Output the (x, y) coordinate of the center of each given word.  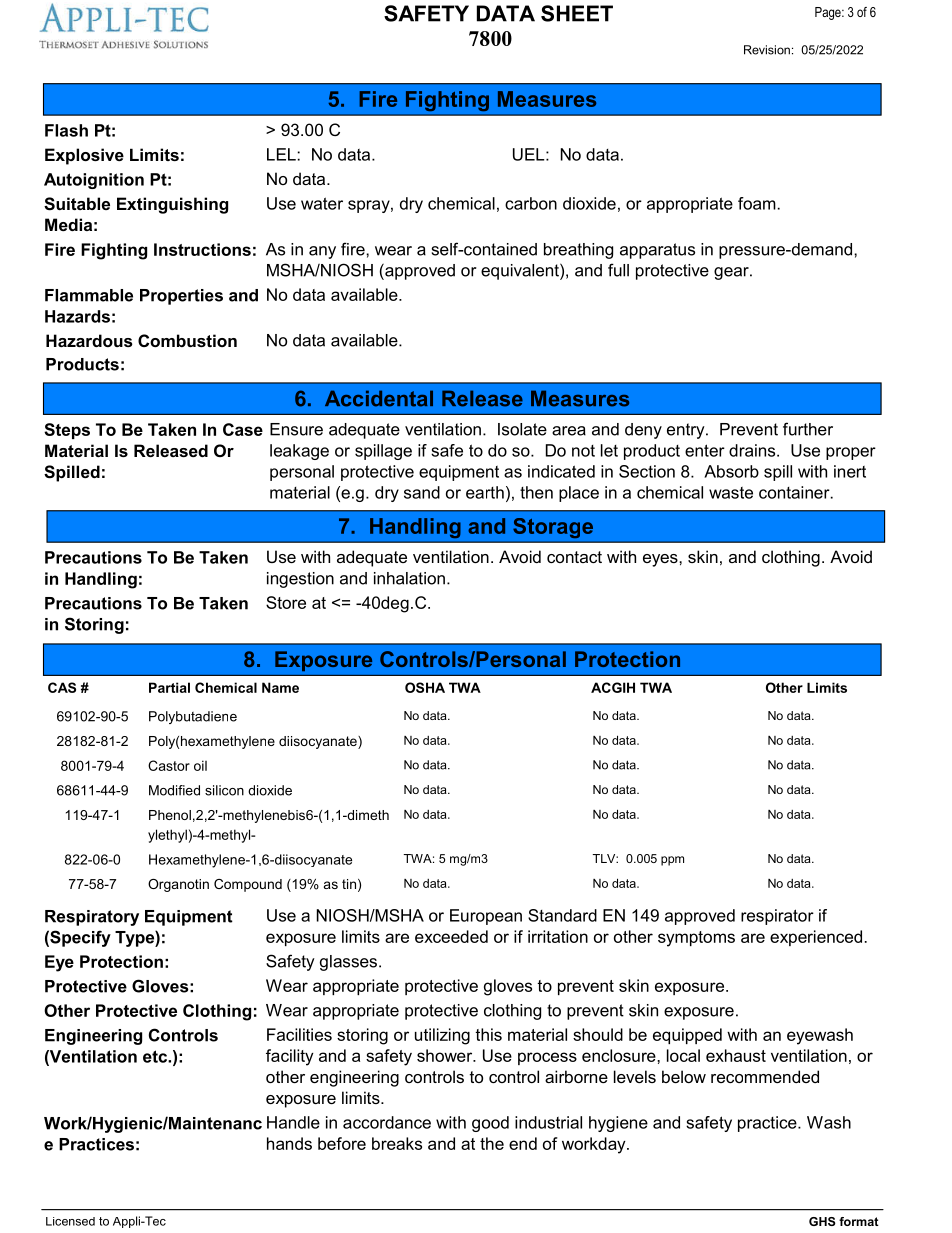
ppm (672, 861)
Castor (169, 765)
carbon (531, 203)
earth (485, 492)
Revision (767, 50)
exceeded (451, 936)
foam (757, 203)
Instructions (202, 249)
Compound (248, 885)
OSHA (425, 687)
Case (243, 429)
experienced (816, 938)
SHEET (577, 13)
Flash (66, 130)
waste (731, 493)
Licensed (70, 1221)
